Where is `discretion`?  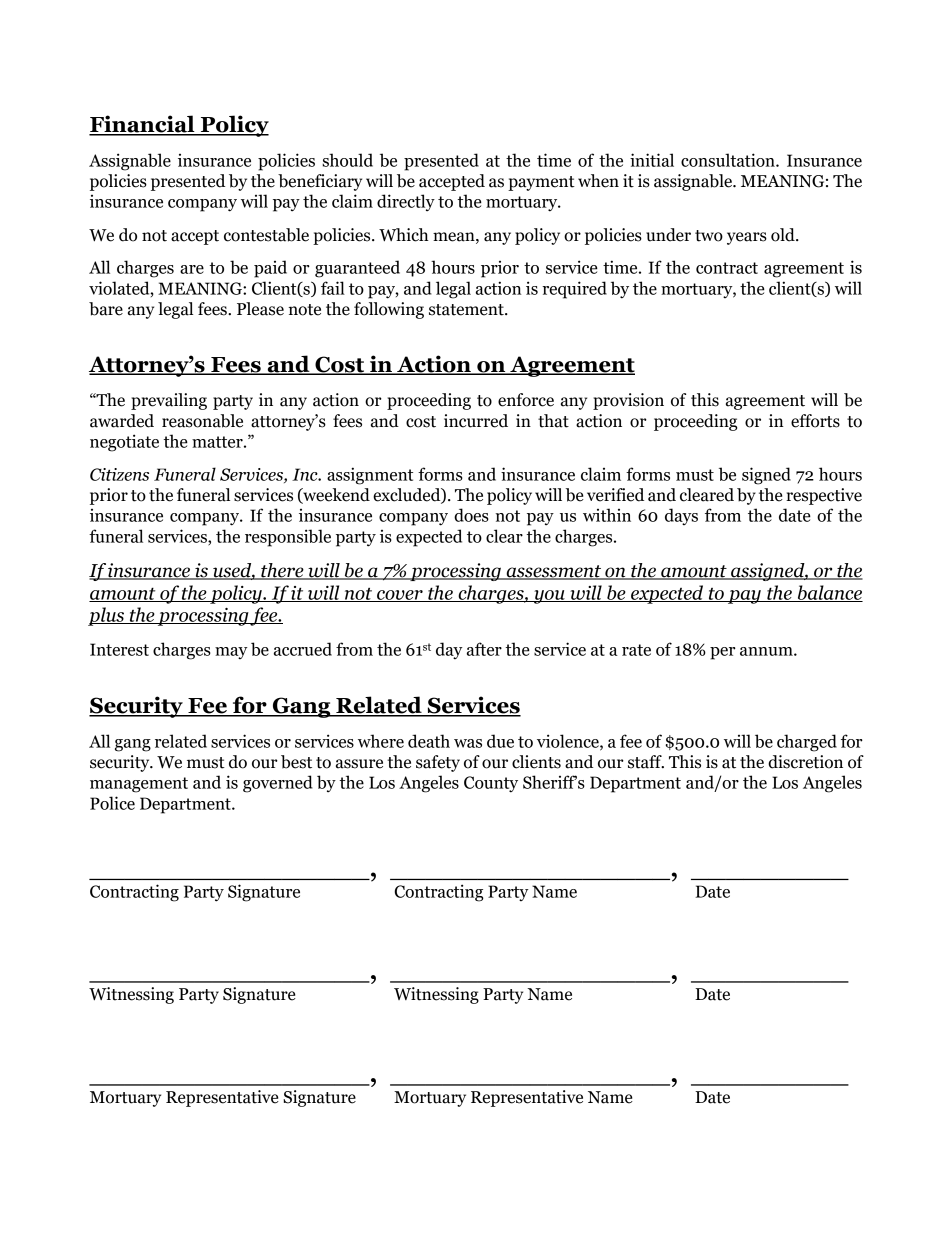 discretion is located at coordinates (805, 762).
